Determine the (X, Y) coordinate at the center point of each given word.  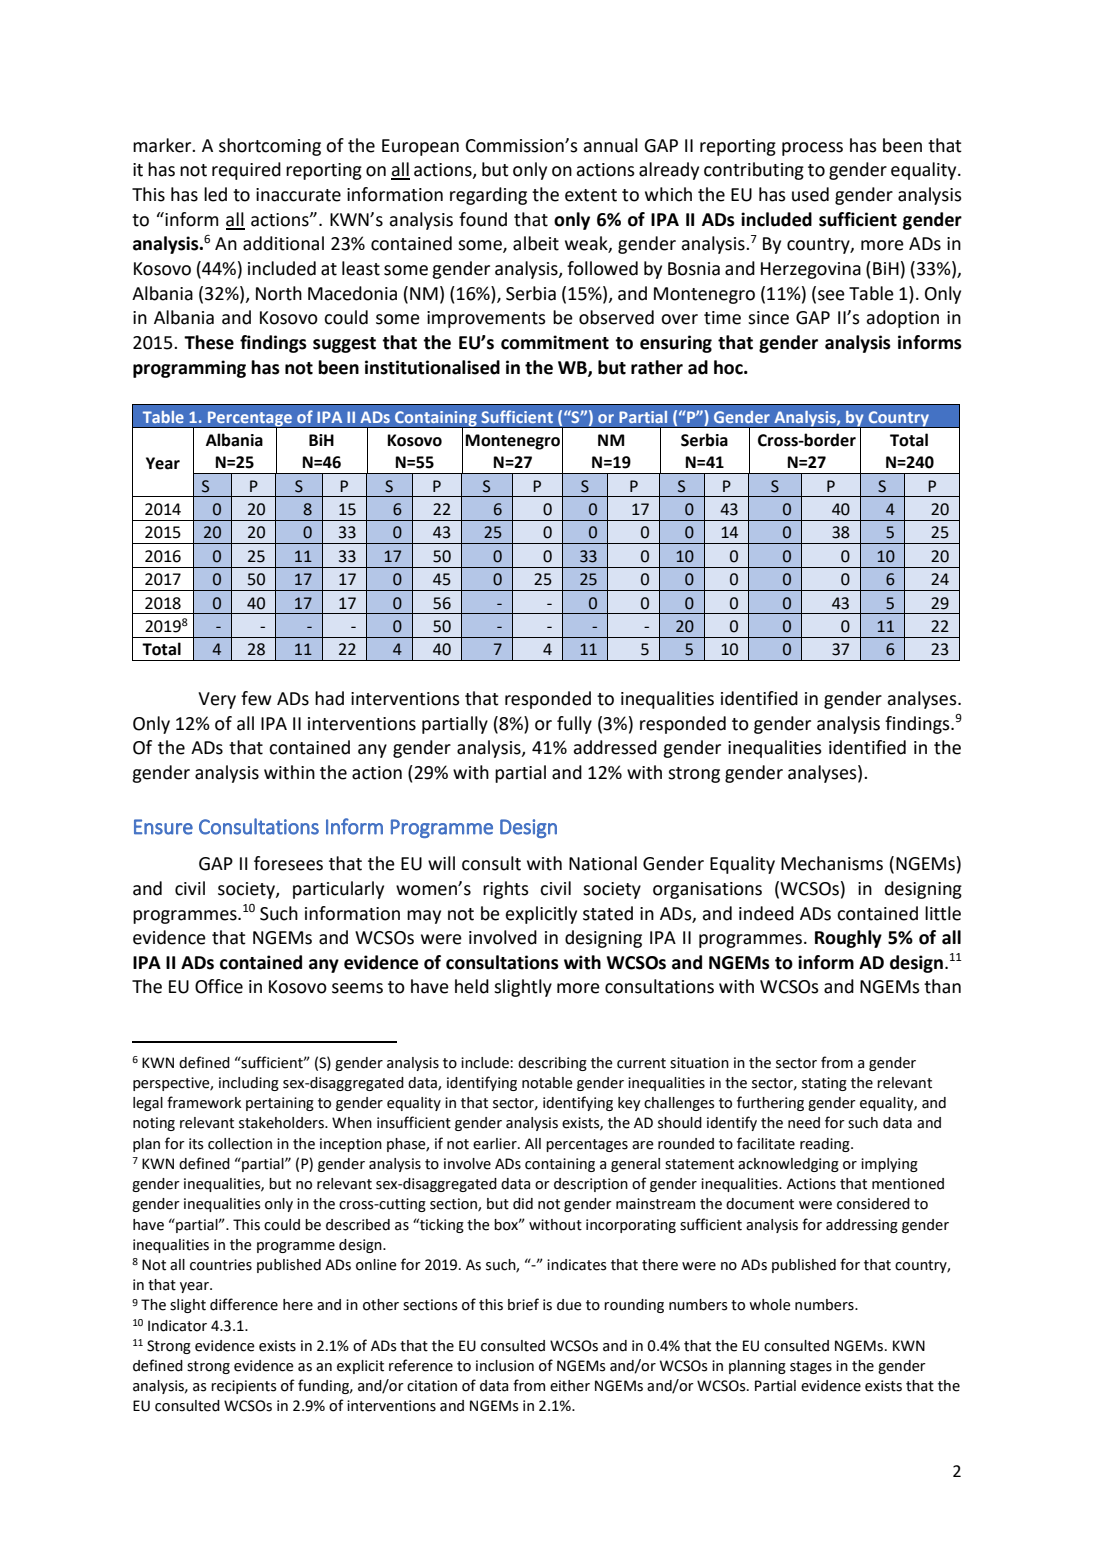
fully (574, 725)
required (246, 171)
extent (591, 195)
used (810, 194)
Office (219, 986)
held (472, 986)
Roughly (848, 939)
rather (657, 367)
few (256, 698)
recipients (244, 1387)
